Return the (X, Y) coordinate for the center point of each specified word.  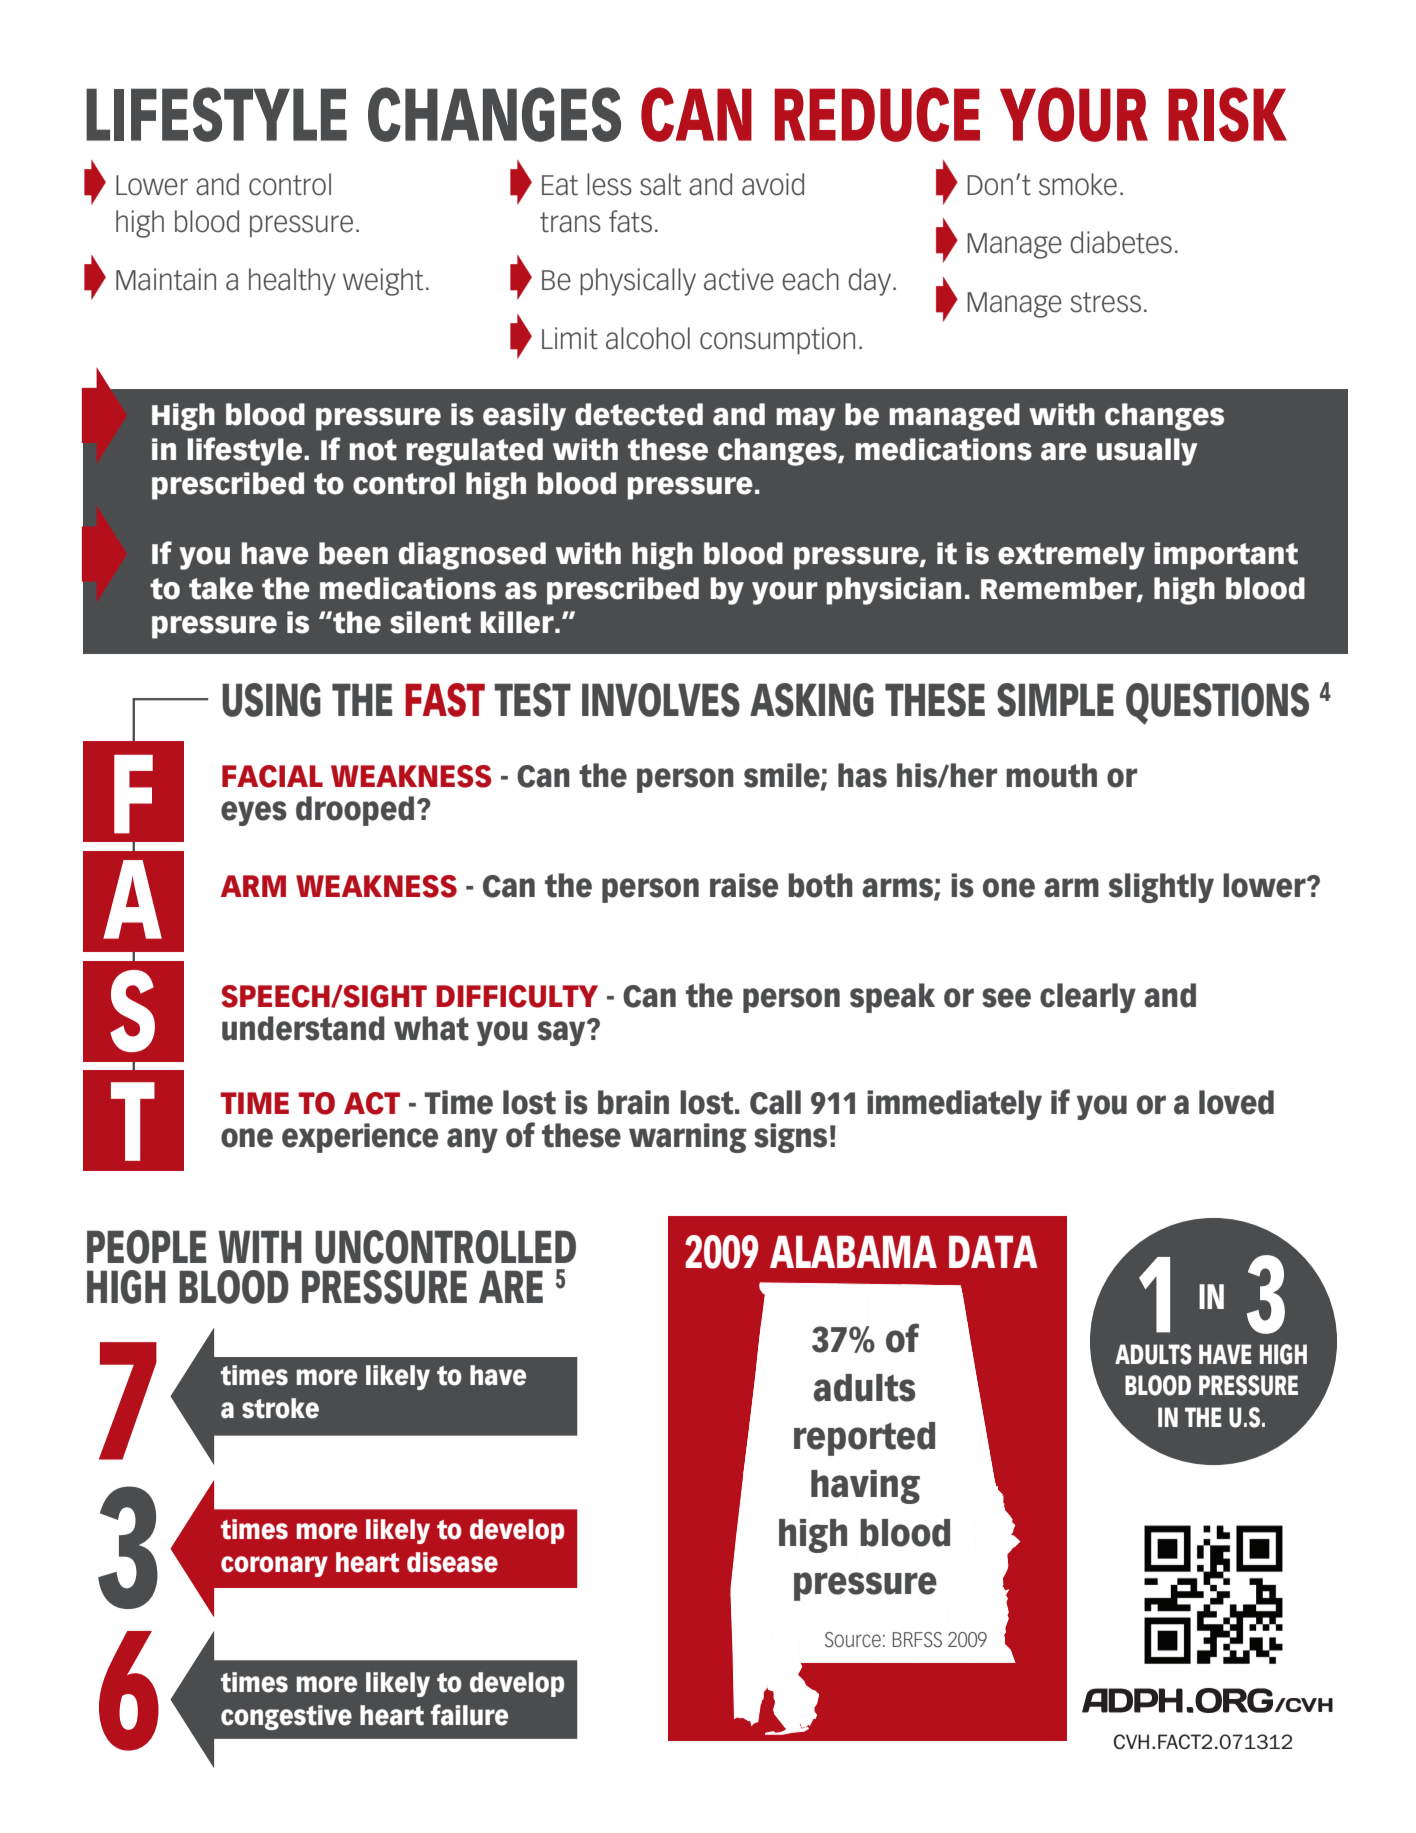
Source (853, 1640)
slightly (1161, 888)
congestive (286, 1717)
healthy (292, 282)
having (865, 1487)
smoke (1078, 184)
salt (660, 184)
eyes (254, 813)
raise (744, 885)
